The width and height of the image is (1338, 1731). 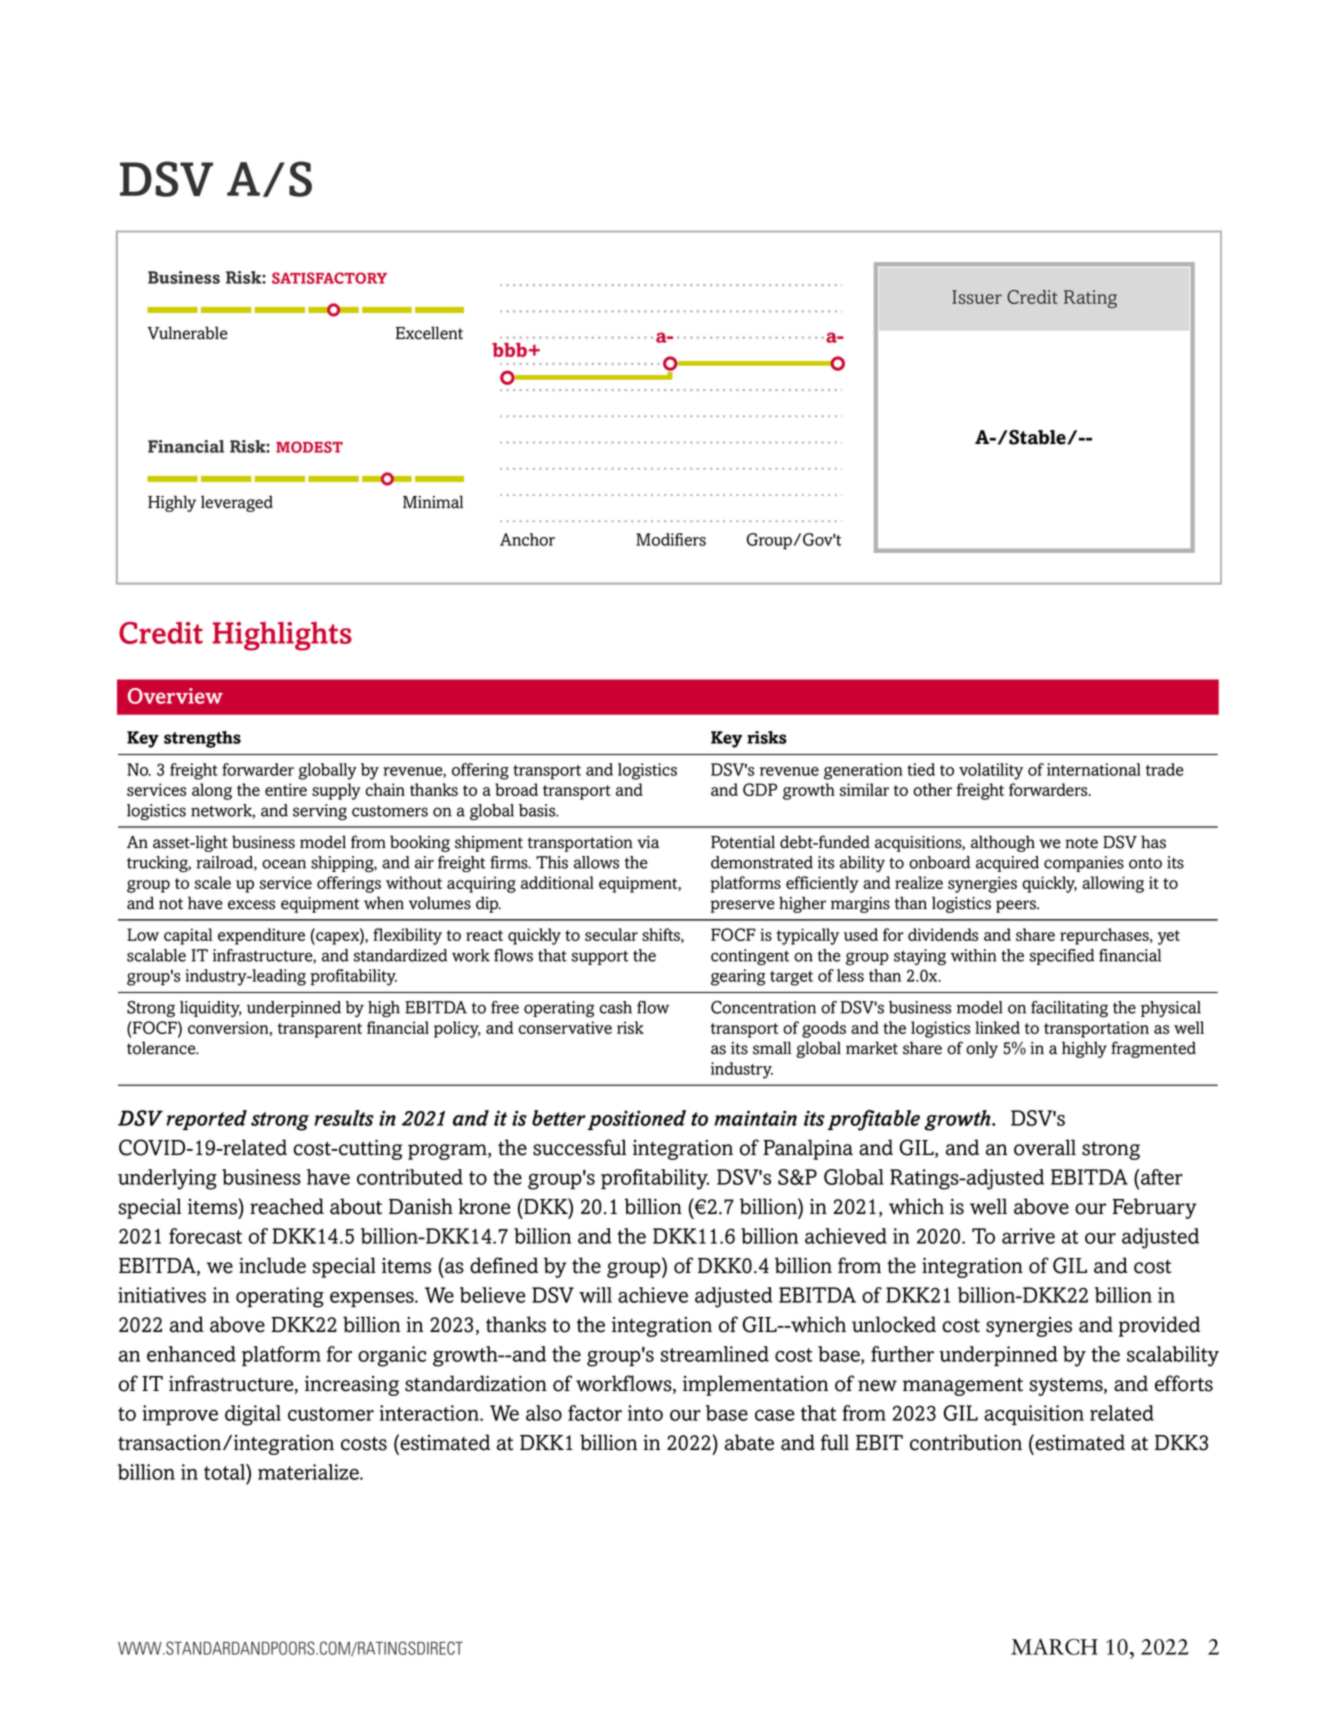 What do you see at coordinates (309, 1472) in the image?
I see `materialize` at bounding box center [309, 1472].
